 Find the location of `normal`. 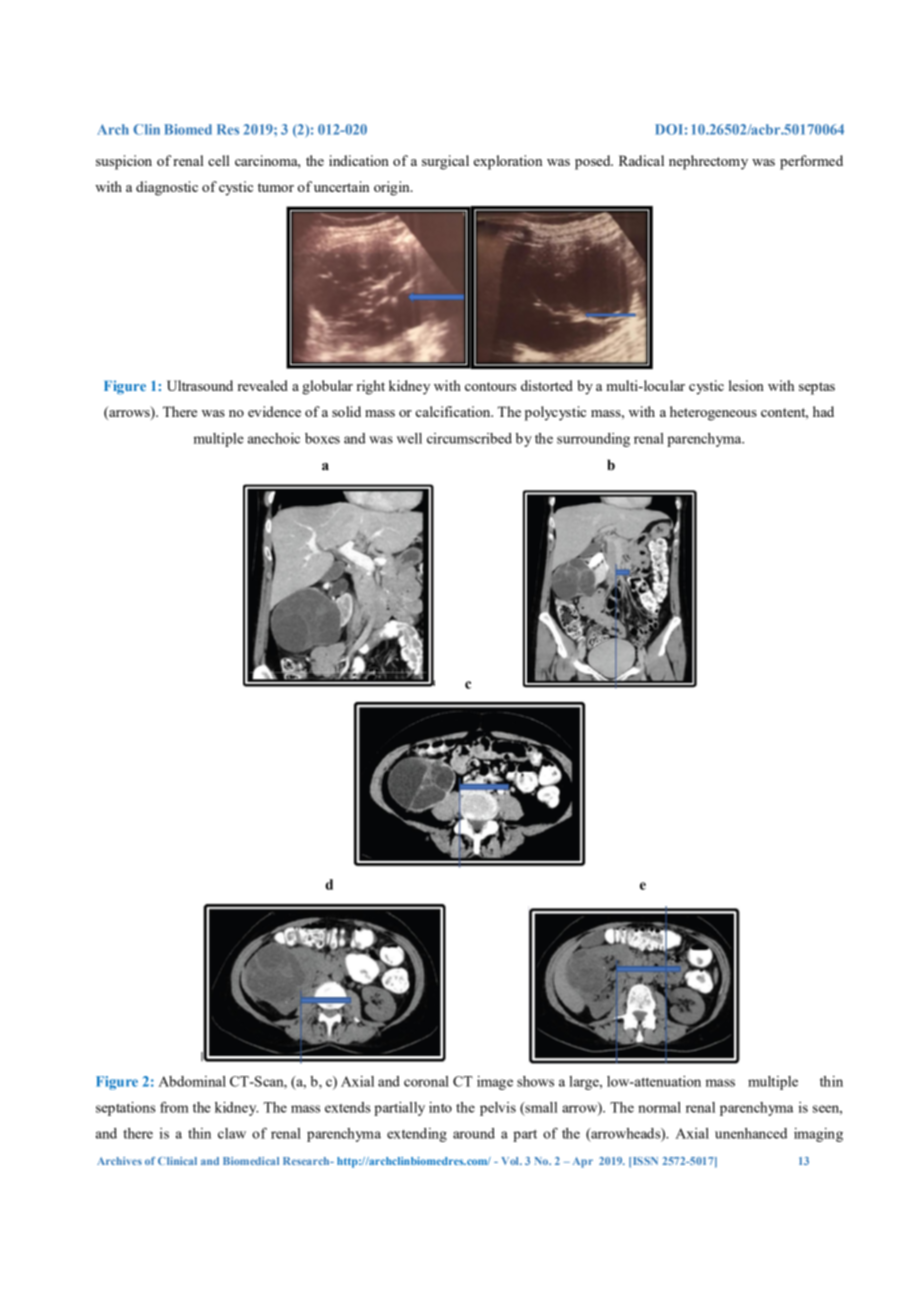

normal is located at coordinates (659, 1107).
